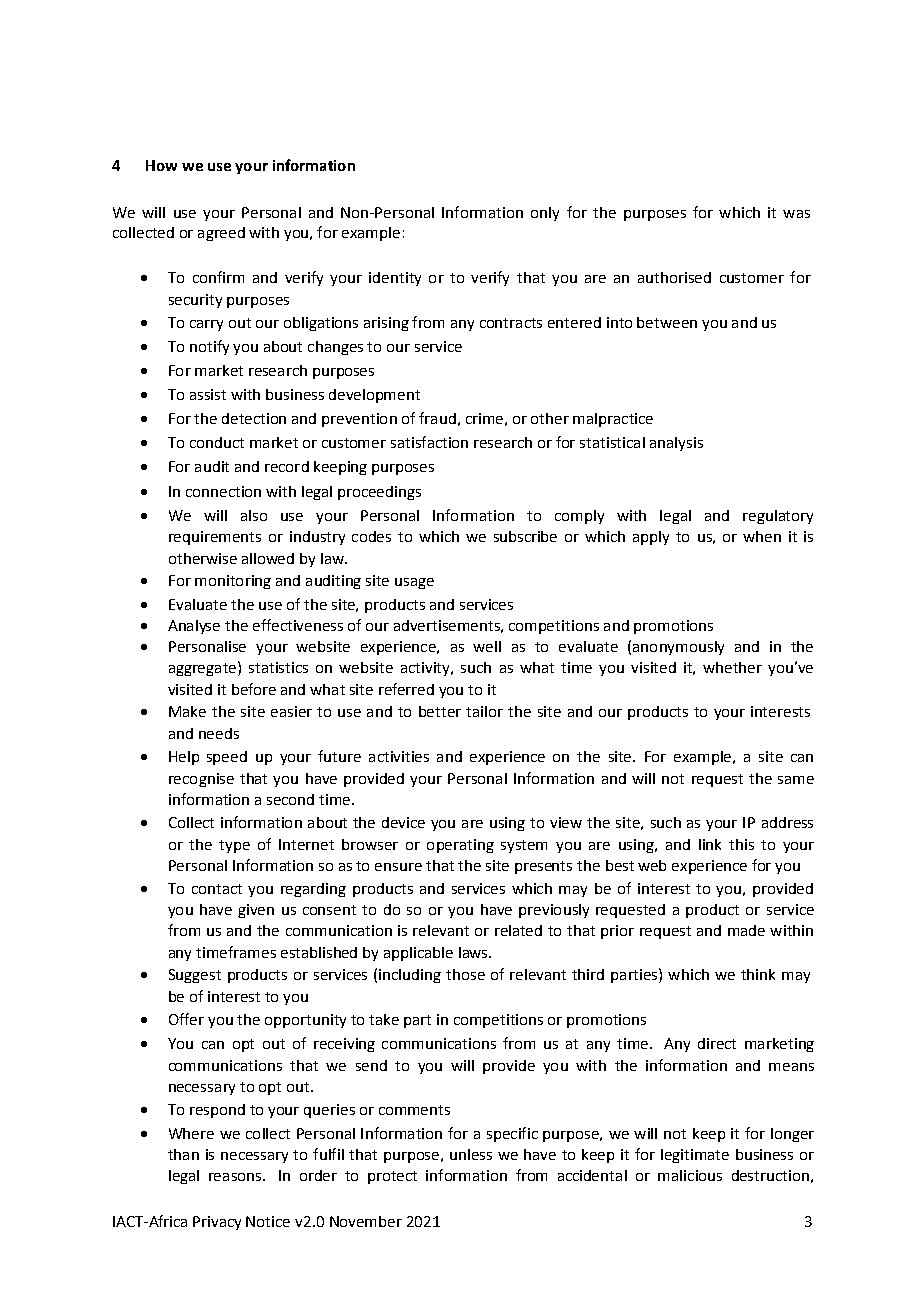  I want to click on tailor, so click(484, 711).
